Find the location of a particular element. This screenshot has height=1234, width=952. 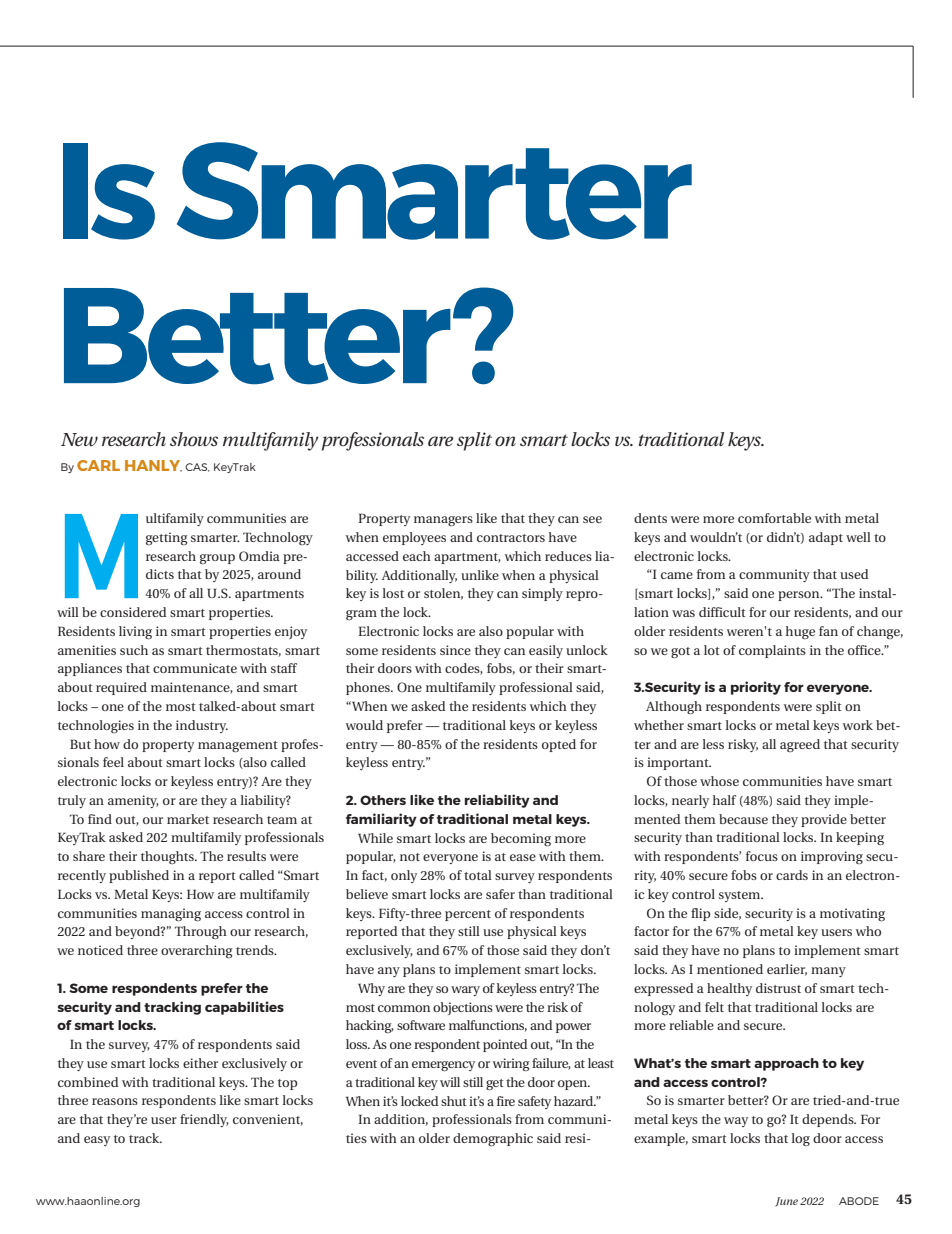

demographic is located at coordinates (493, 1139).
